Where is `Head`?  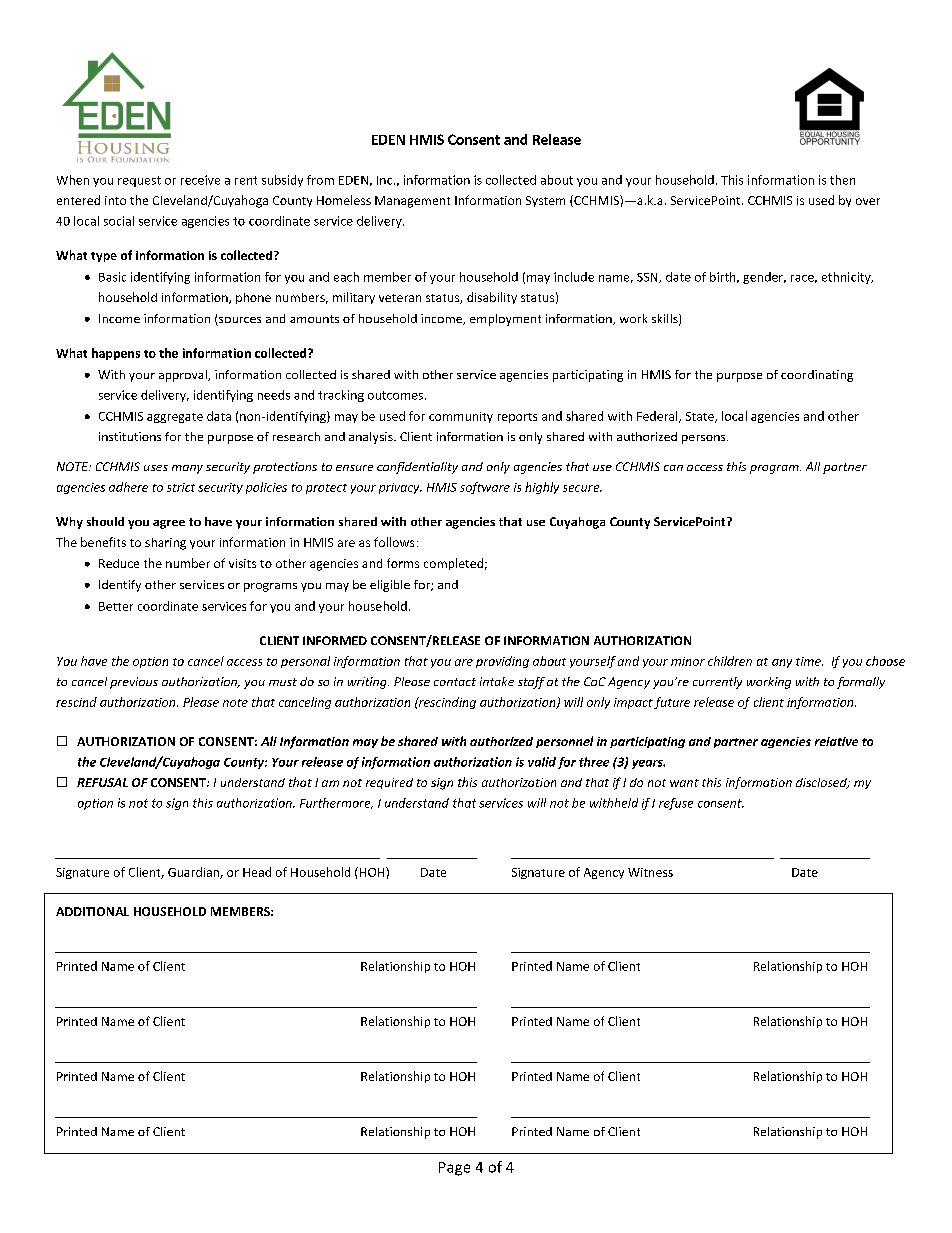 Head is located at coordinates (257, 872).
